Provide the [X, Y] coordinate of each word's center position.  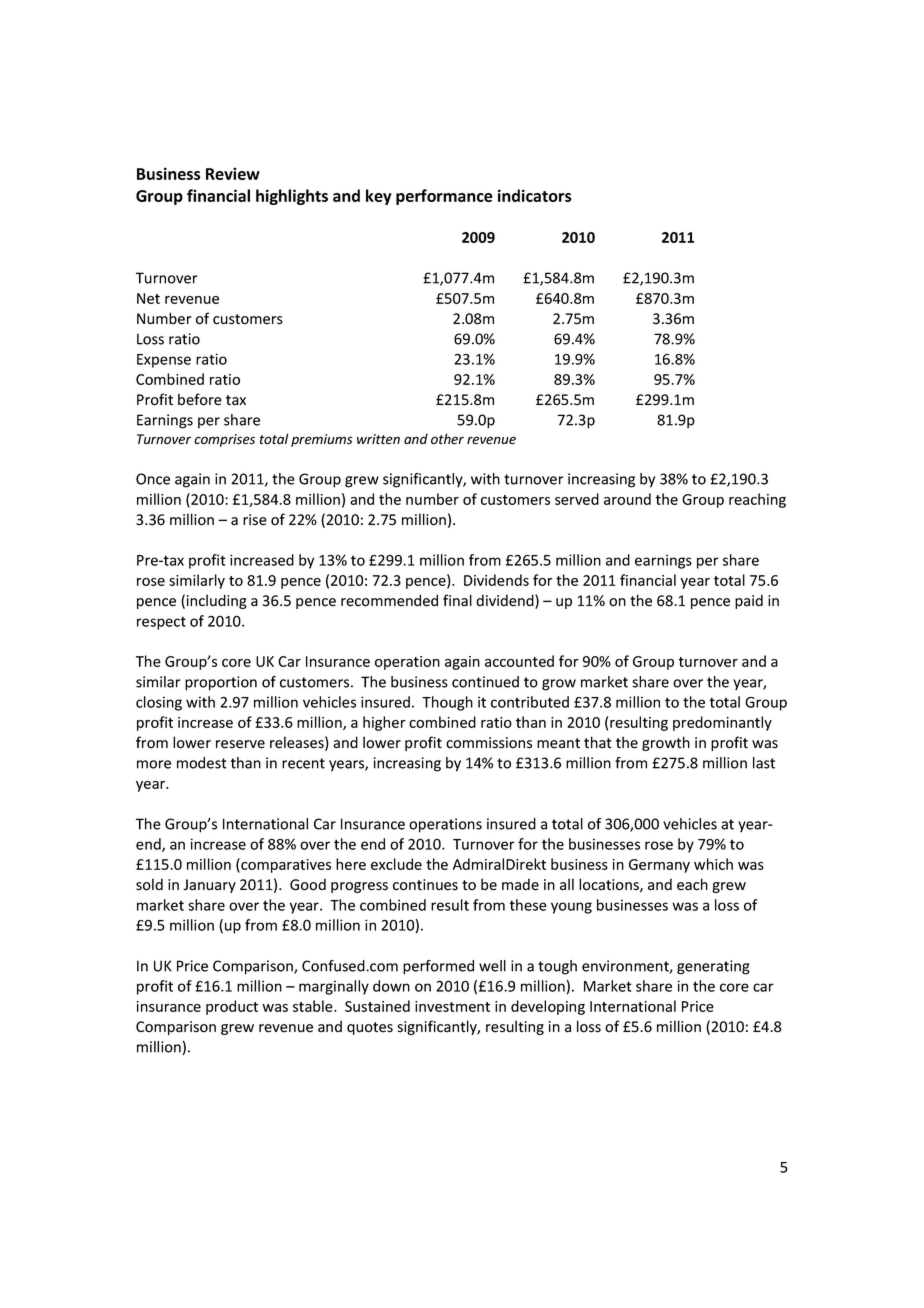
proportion [221, 683]
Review [233, 173]
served [577, 499]
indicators [535, 195]
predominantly [722, 723]
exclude [396, 864]
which [713, 864]
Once [153, 479]
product [232, 1007]
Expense [164, 361]
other [447, 439]
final [457, 600]
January [209, 886]
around [627, 499]
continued [485, 682]
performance [444, 197]
